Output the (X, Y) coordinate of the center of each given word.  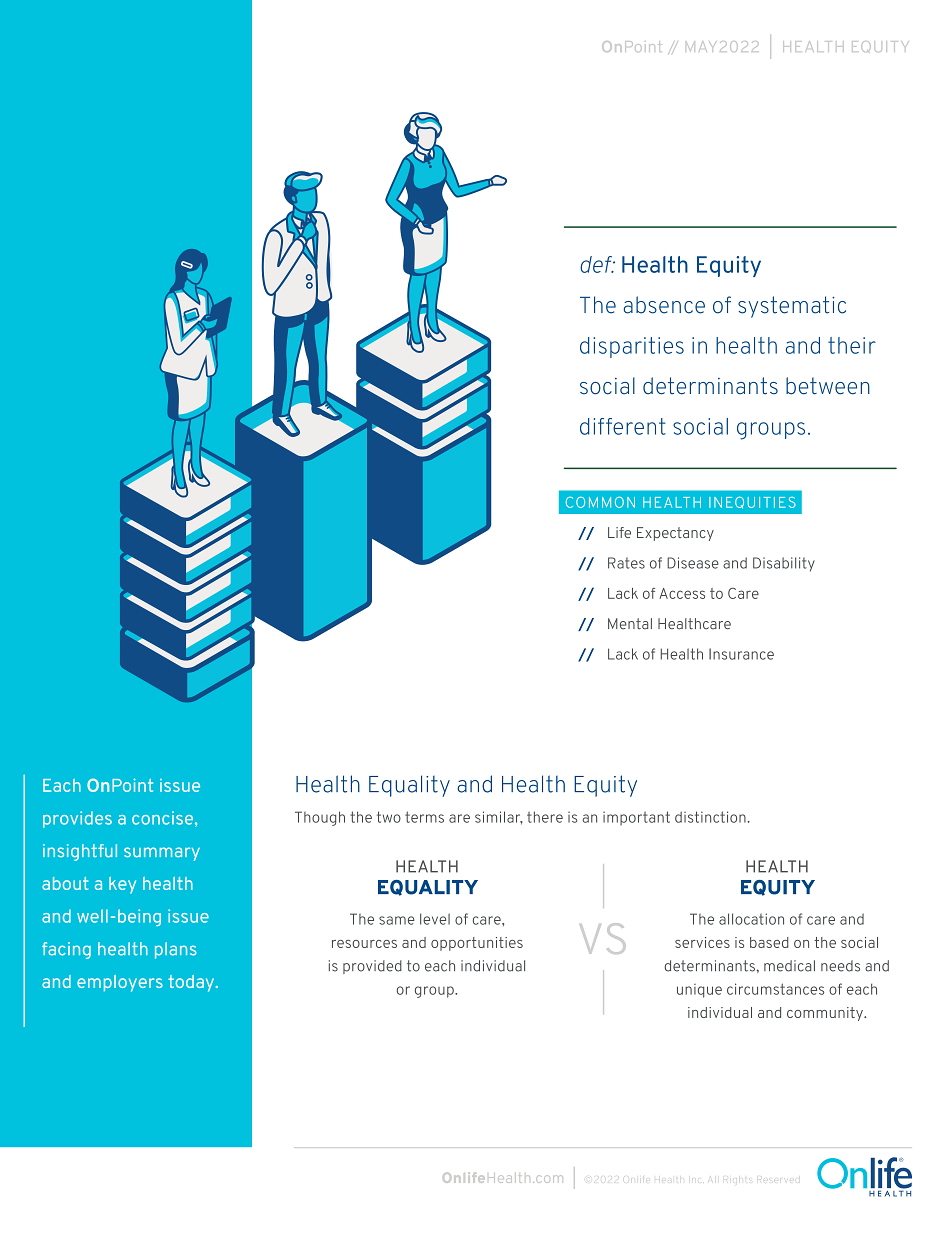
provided (372, 967)
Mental (630, 624)
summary (162, 854)
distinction (711, 817)
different (623, 426)
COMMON (600, 502)
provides (77, 819)
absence (664, 305)
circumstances (775, 989)
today (192, 983)
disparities (632, 347)
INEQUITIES (752, 502)
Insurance (741, 654)
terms (424, 817)
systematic (792, 307)
